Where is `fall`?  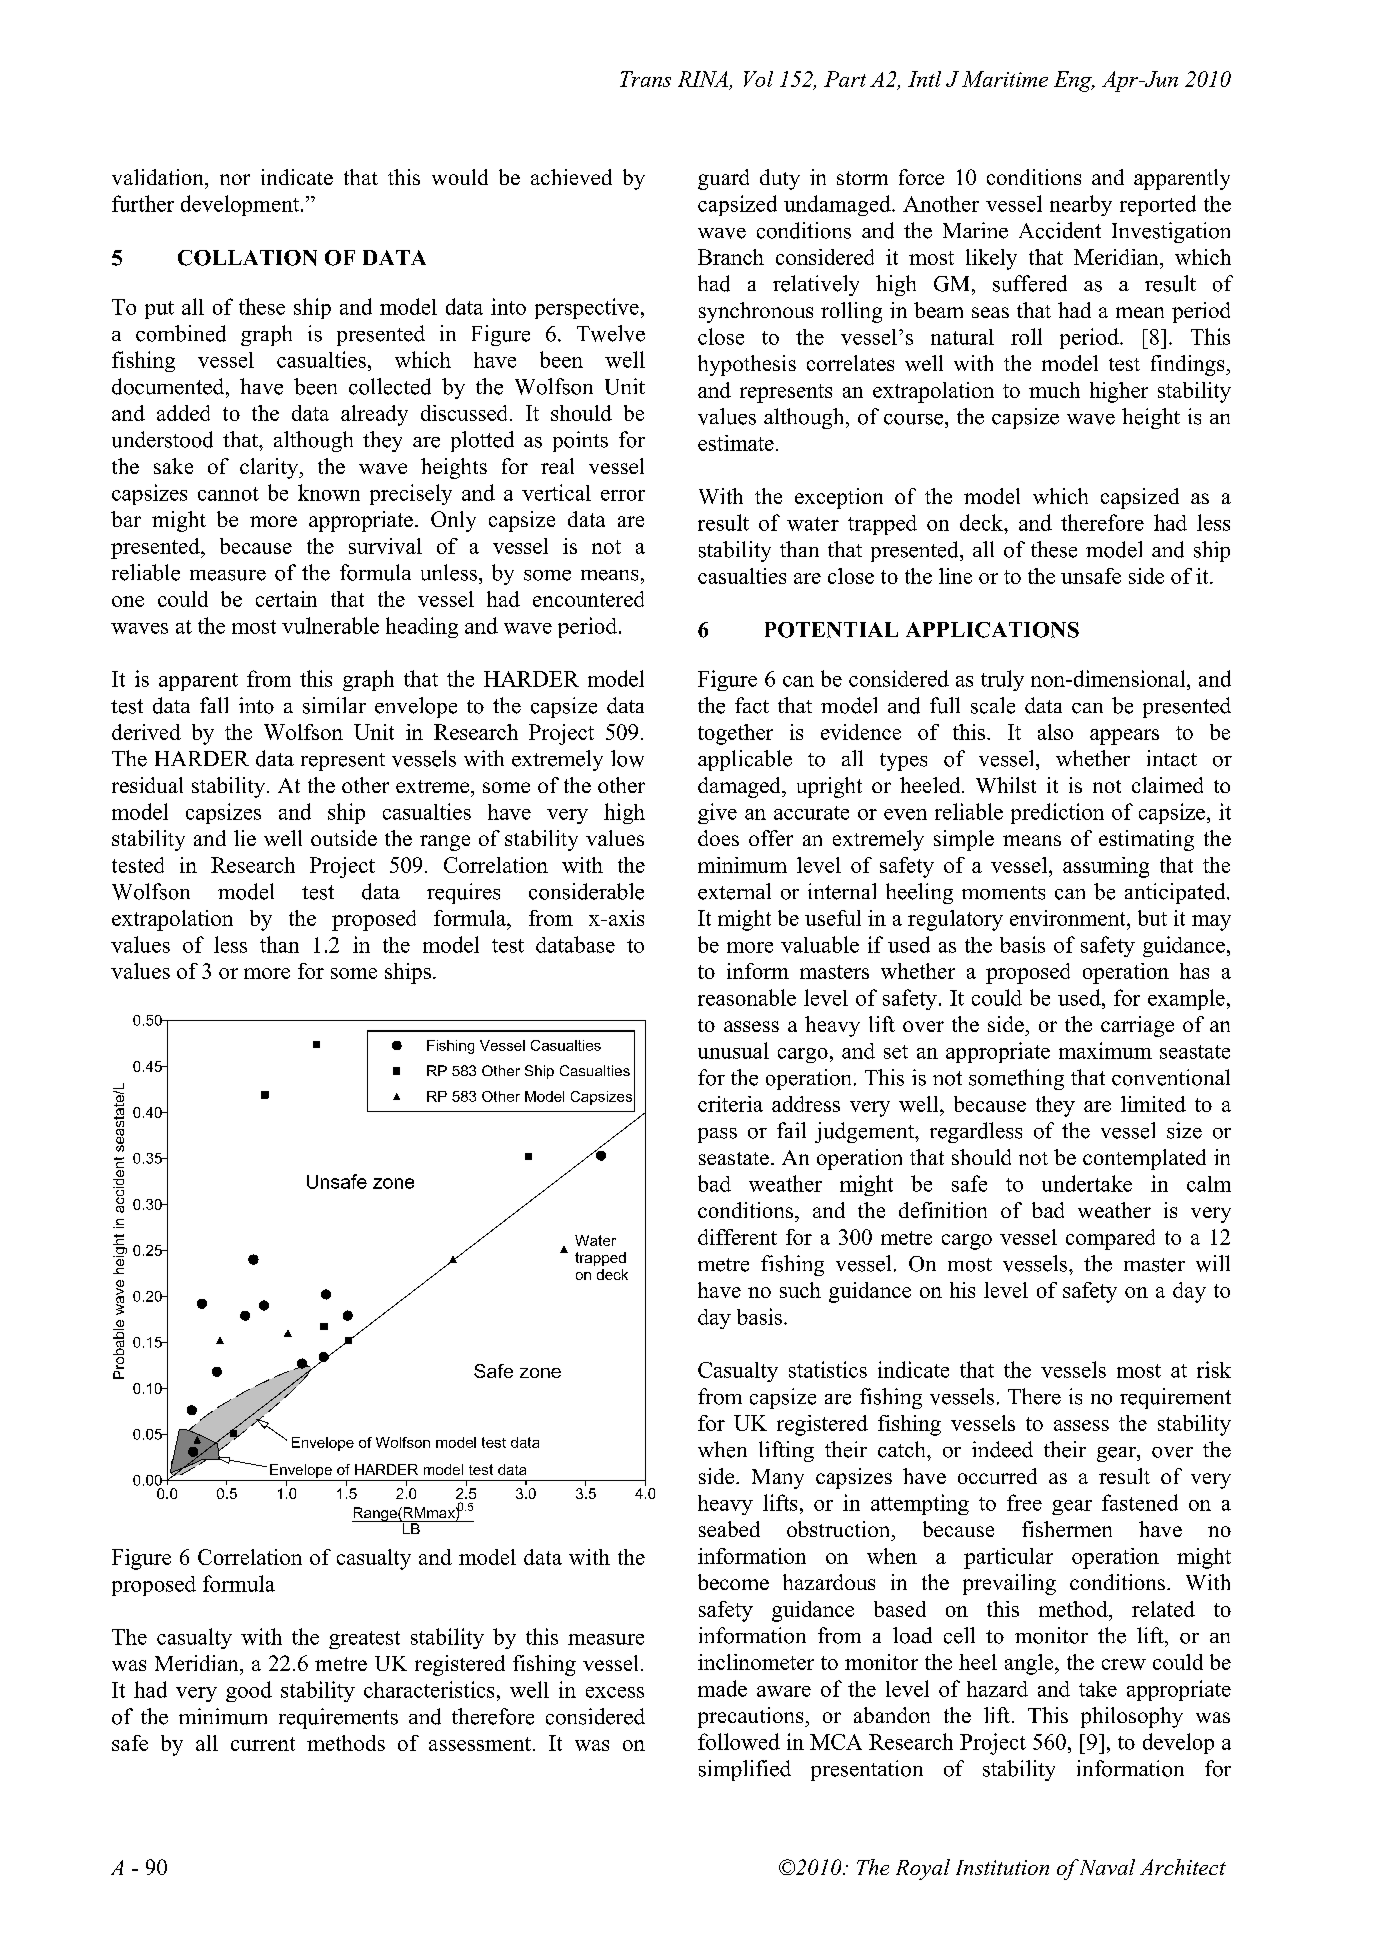 fall is located at coordinates (214, 705).
